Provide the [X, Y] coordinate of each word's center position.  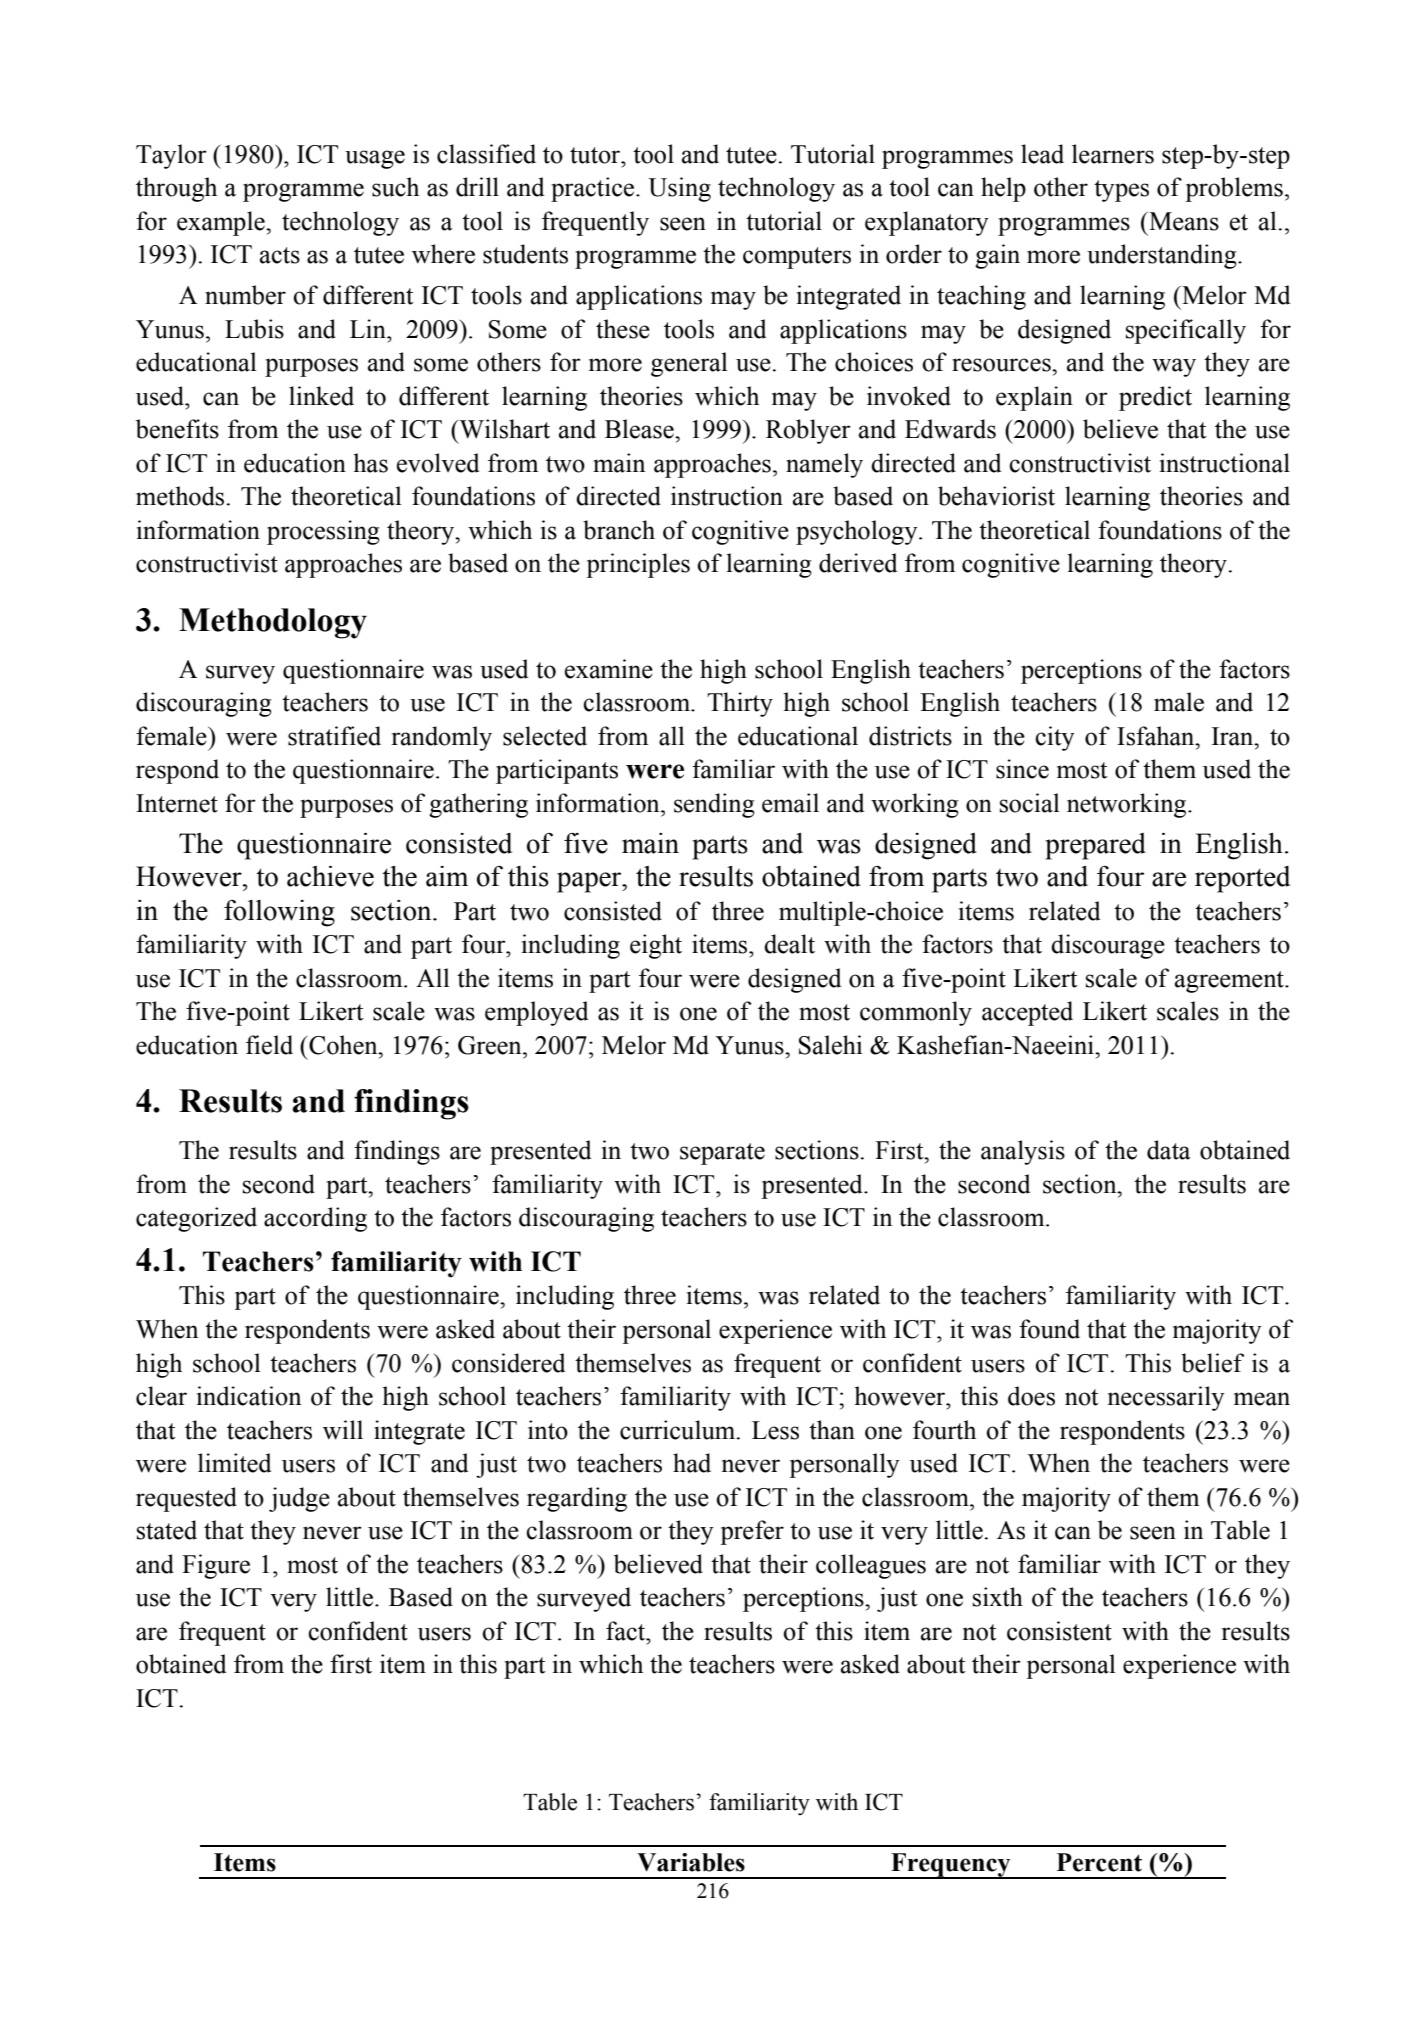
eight [656, 946]
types [1121, 191]
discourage [1108, 946]
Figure [216, 1566]
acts [280, 255]
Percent [1099, 1862]
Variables [691, 1862]
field [269, 1045]
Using [679, 189]
